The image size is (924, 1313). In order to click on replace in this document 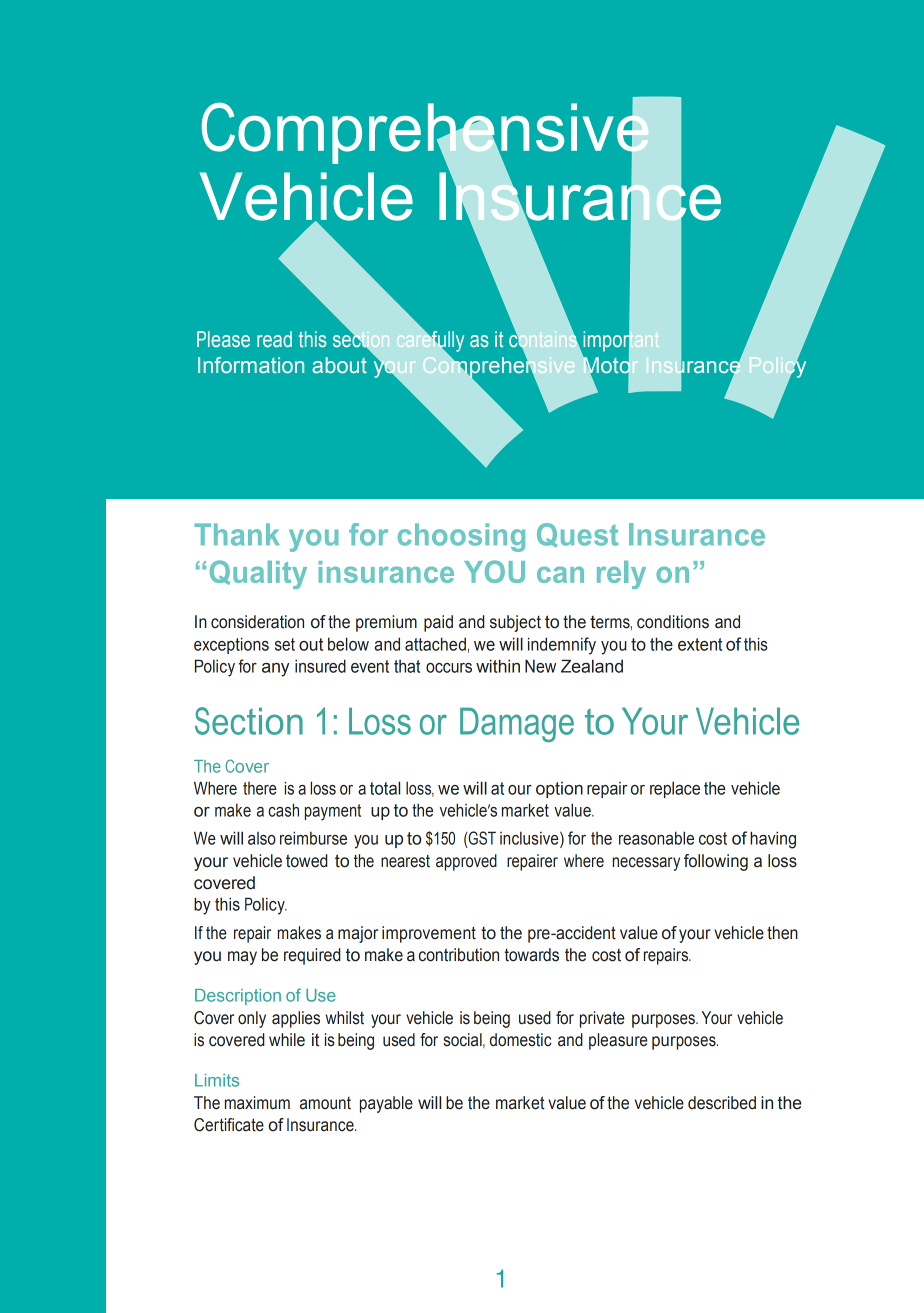, I will do `click(675, 789)`.
